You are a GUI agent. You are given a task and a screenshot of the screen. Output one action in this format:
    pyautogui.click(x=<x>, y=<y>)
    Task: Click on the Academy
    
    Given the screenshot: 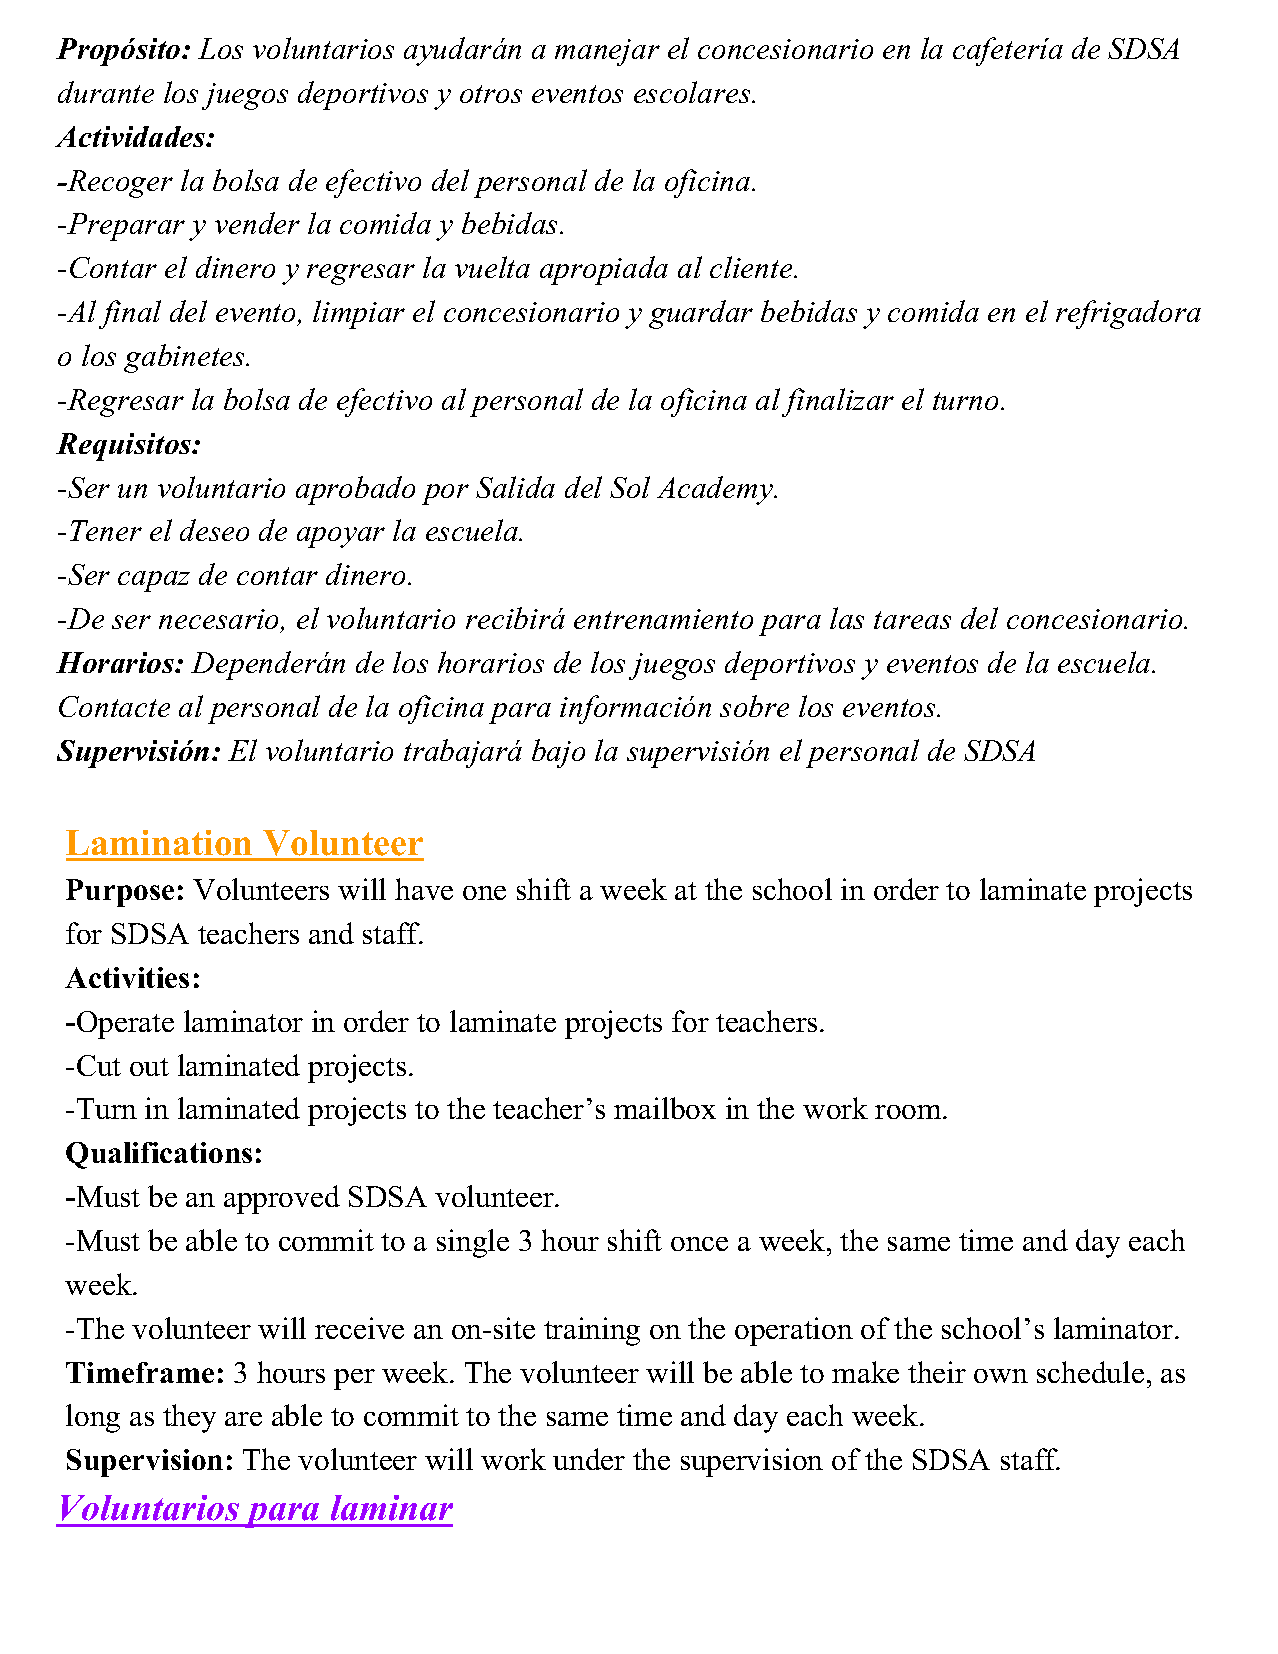 What is the action you would take?
    pyautogui.click(x=716, y=490)
